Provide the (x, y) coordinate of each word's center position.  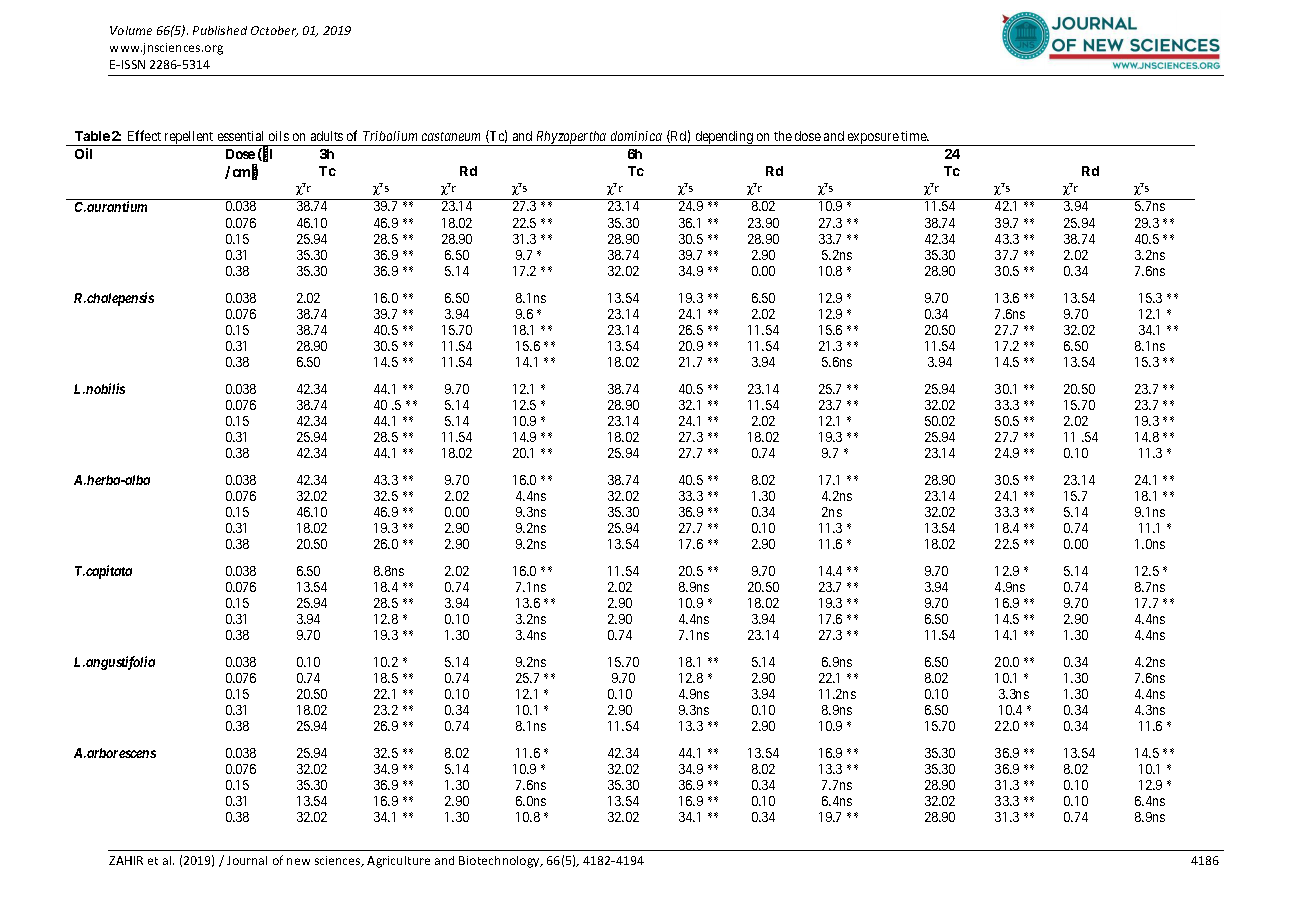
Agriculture (398, 862)
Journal (247, 860)
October (274, 31)
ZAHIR (126, 860)
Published (220, 30)
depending (724, 138)
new (298, 861)
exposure (873, 139)
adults (327, 136)
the (783, 136)
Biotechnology (500, 862)
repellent (189, 138)
